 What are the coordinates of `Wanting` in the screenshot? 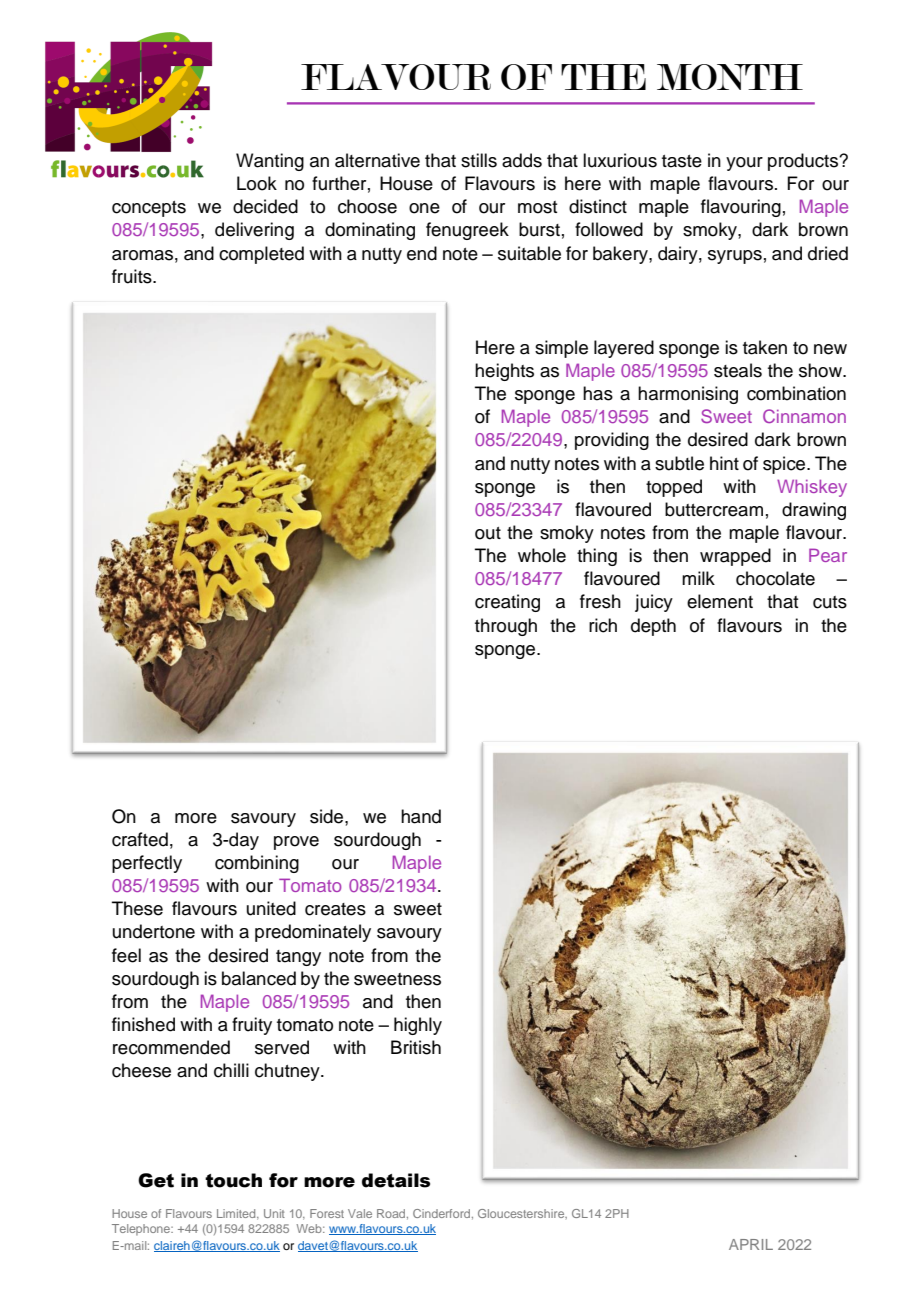 It's located at (270, 162).
